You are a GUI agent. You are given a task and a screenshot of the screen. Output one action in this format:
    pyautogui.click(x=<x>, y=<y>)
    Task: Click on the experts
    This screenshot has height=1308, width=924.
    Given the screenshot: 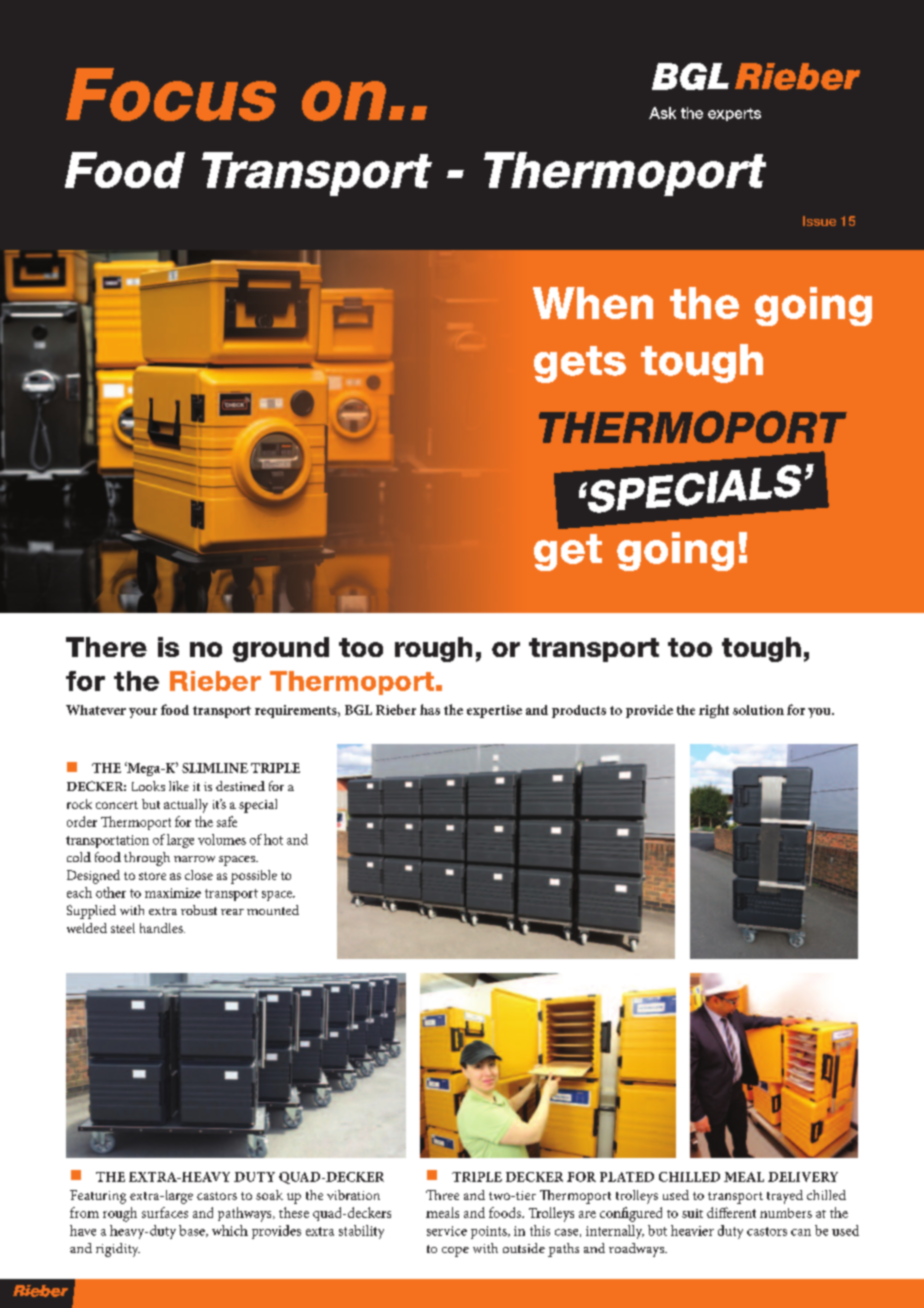 What is the action you would take?
    pyautogui.click(x=734, y=114)
